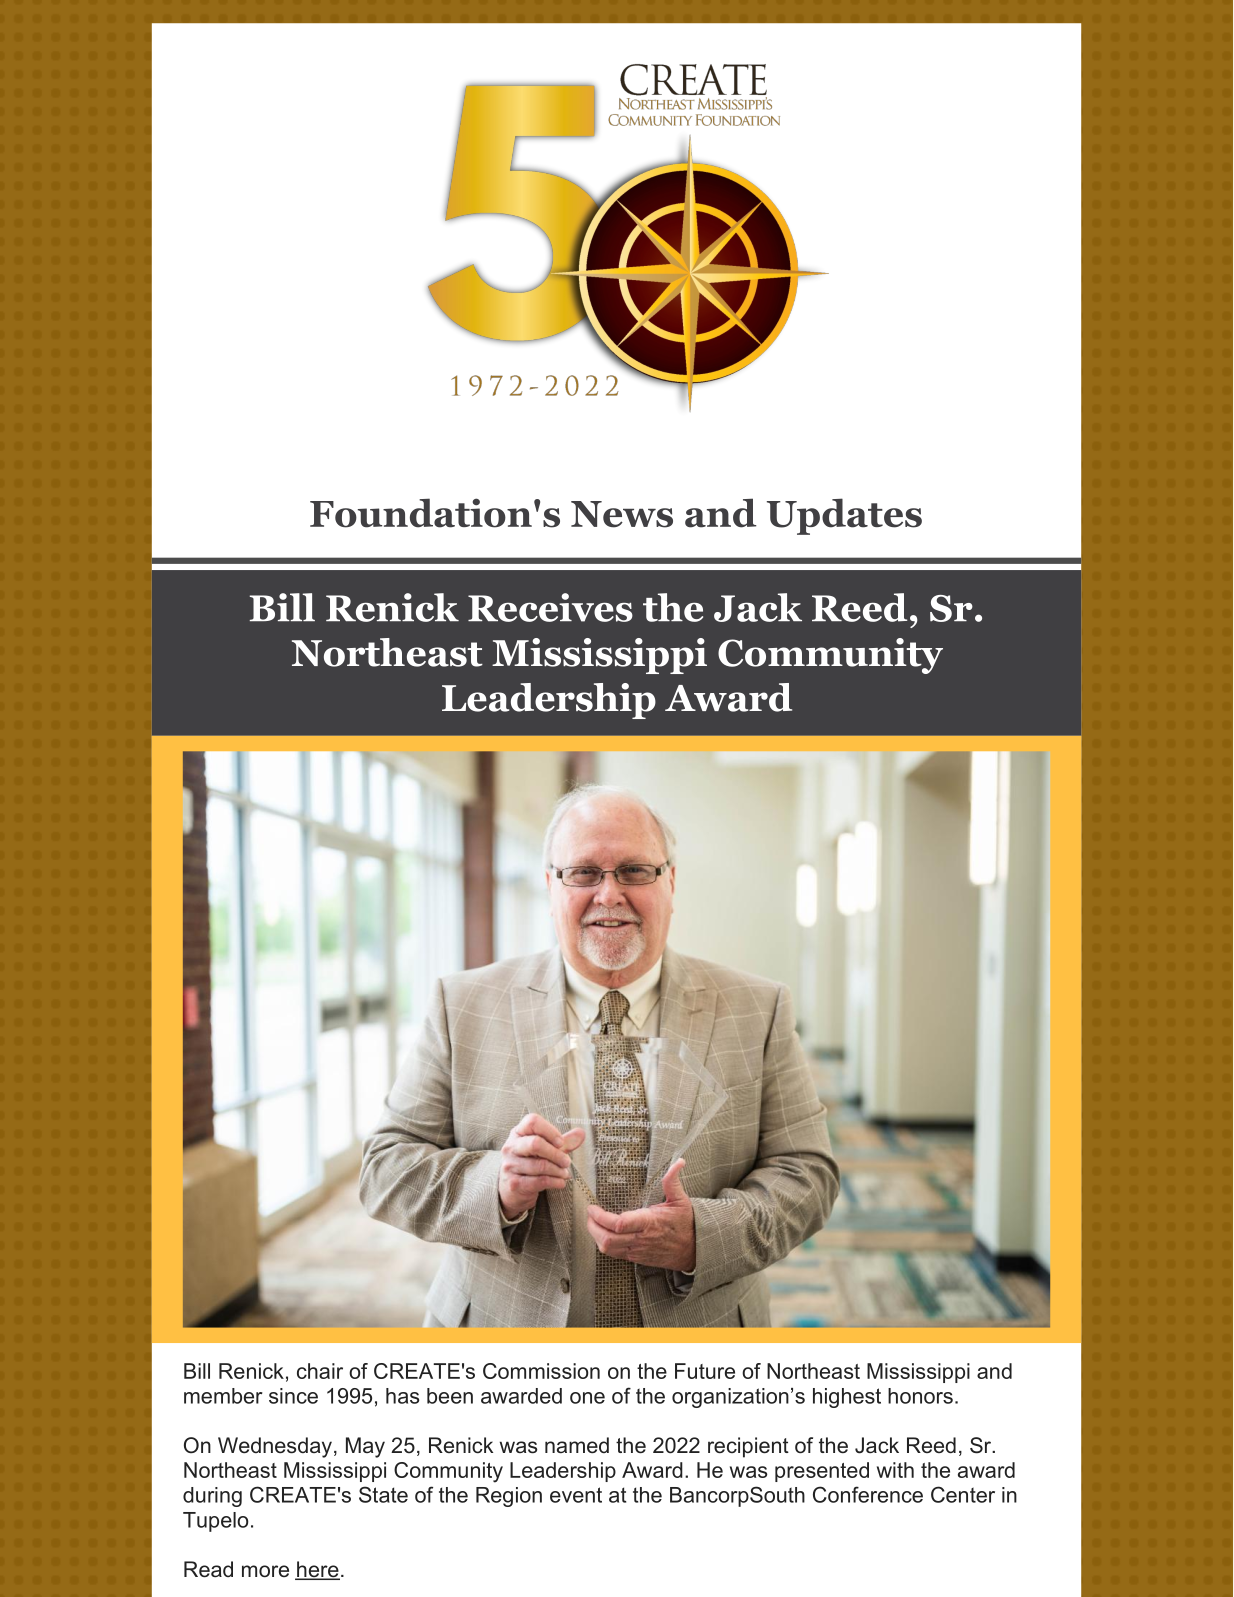  I want to click on Updates, so click(844, 516).
